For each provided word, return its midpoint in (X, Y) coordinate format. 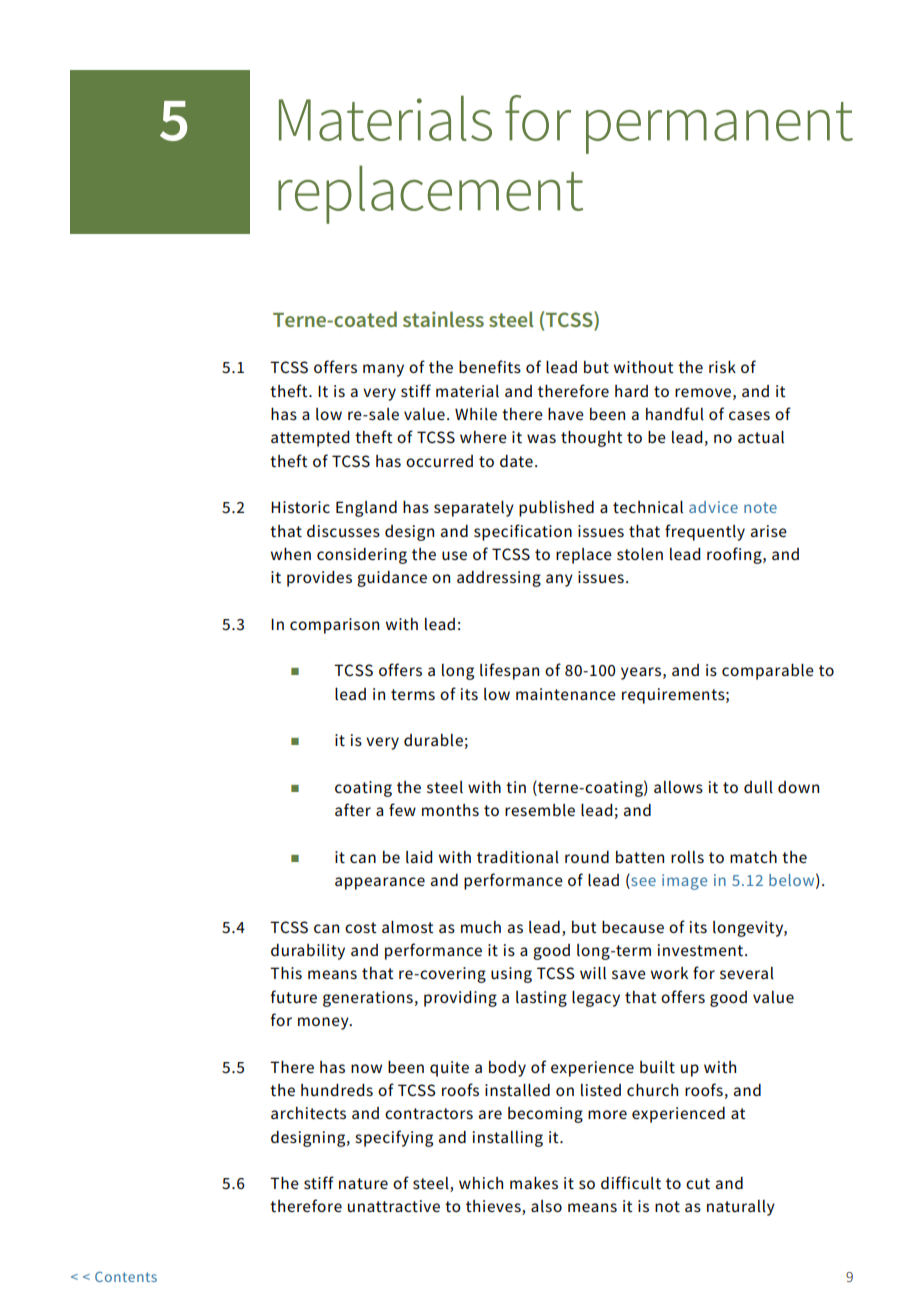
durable (433, 740)
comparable (768, 672)
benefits (490, 366)
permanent (719, 128)
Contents (126, 1277)
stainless (443, 319)
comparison (334, 626)
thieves (494, 1207)
